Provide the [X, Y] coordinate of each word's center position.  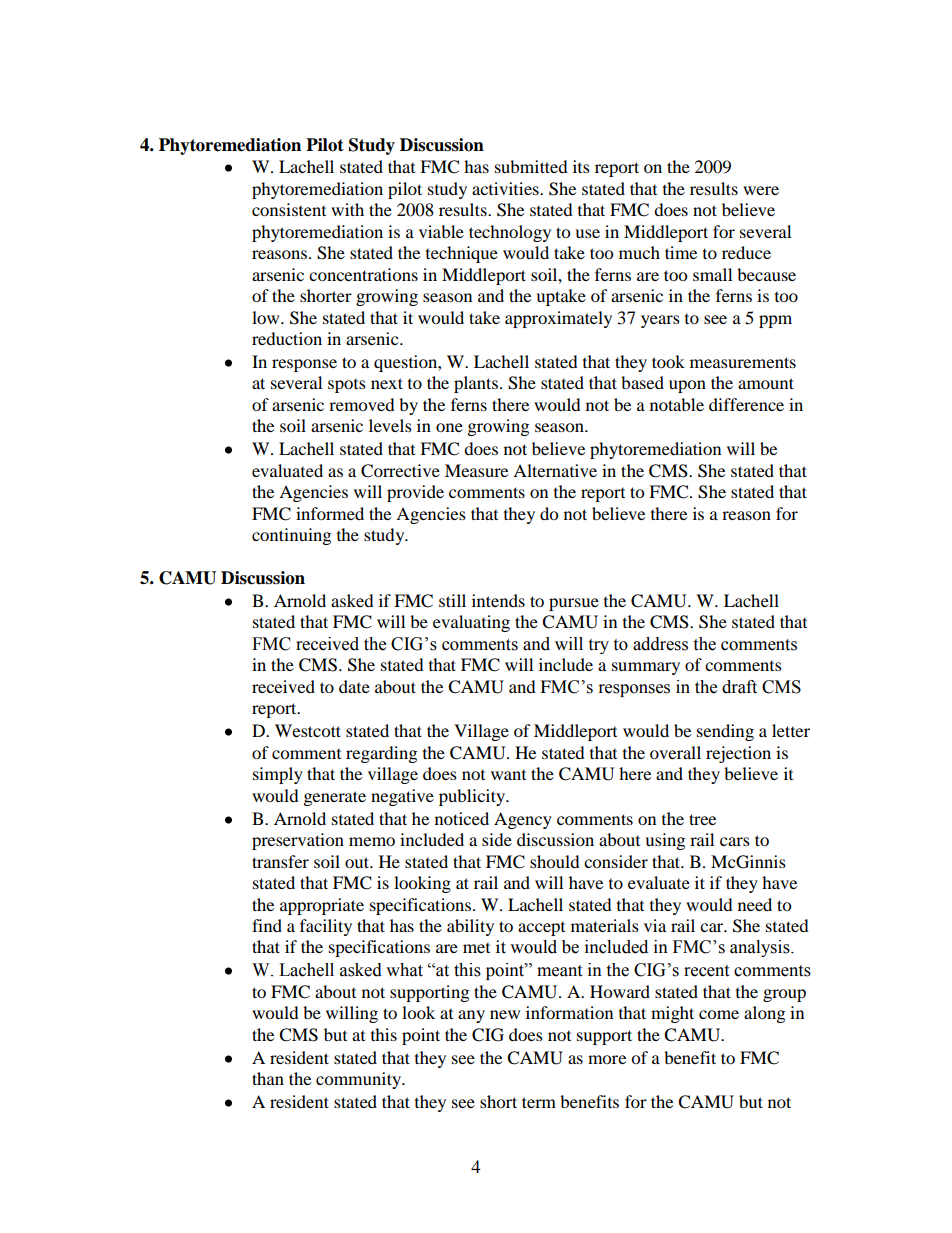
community [360, 1080]
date [354, 686]
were [761, 190]
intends [498, 600]
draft [739, 687]
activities [506, 188]
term [539, 1102]
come [719, 1014]
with [347, 209]
